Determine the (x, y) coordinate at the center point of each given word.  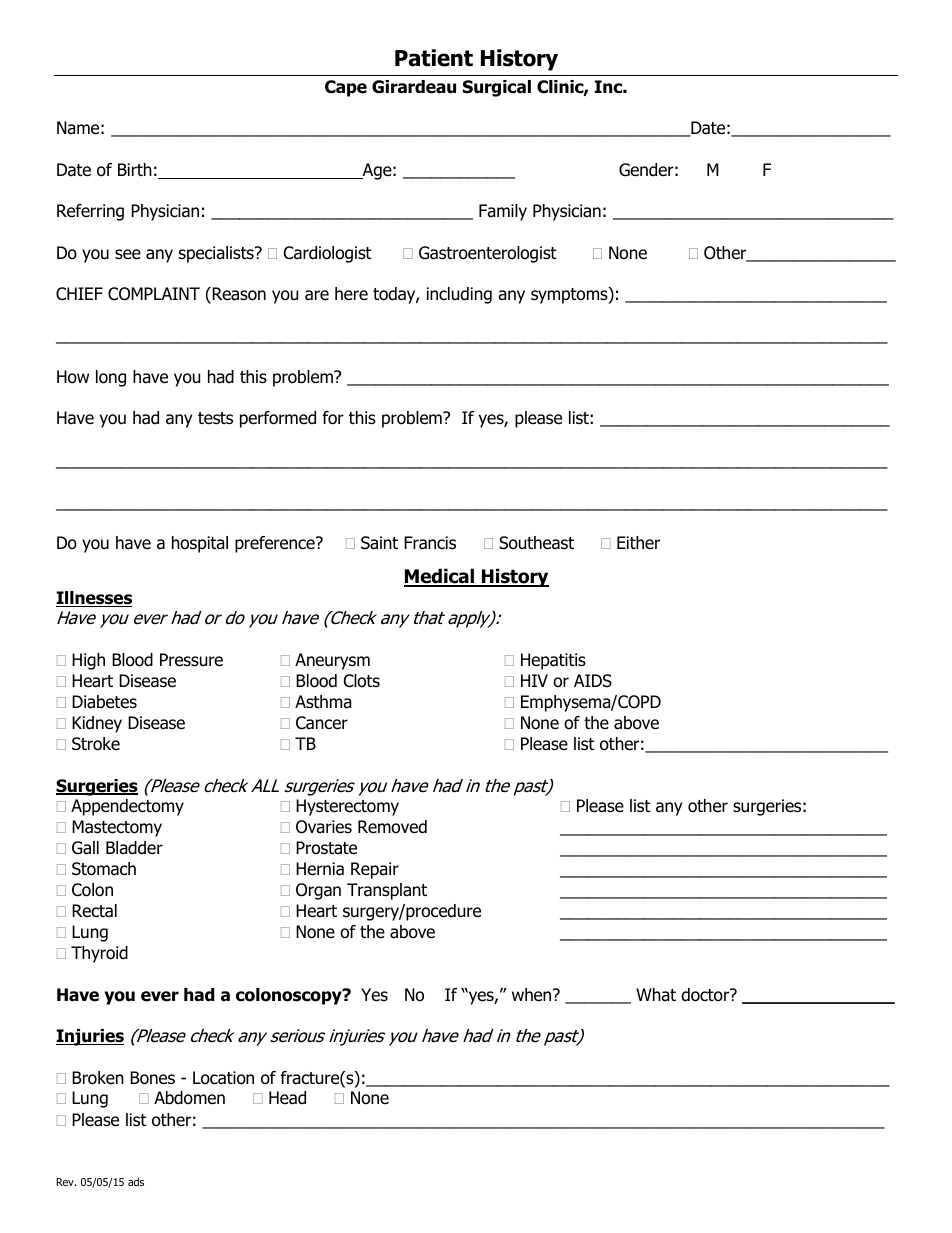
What (656, 995)
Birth (135, 169)
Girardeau (414, 87)
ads (136, 1182)
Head (287, 1098)
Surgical (497, 88)
